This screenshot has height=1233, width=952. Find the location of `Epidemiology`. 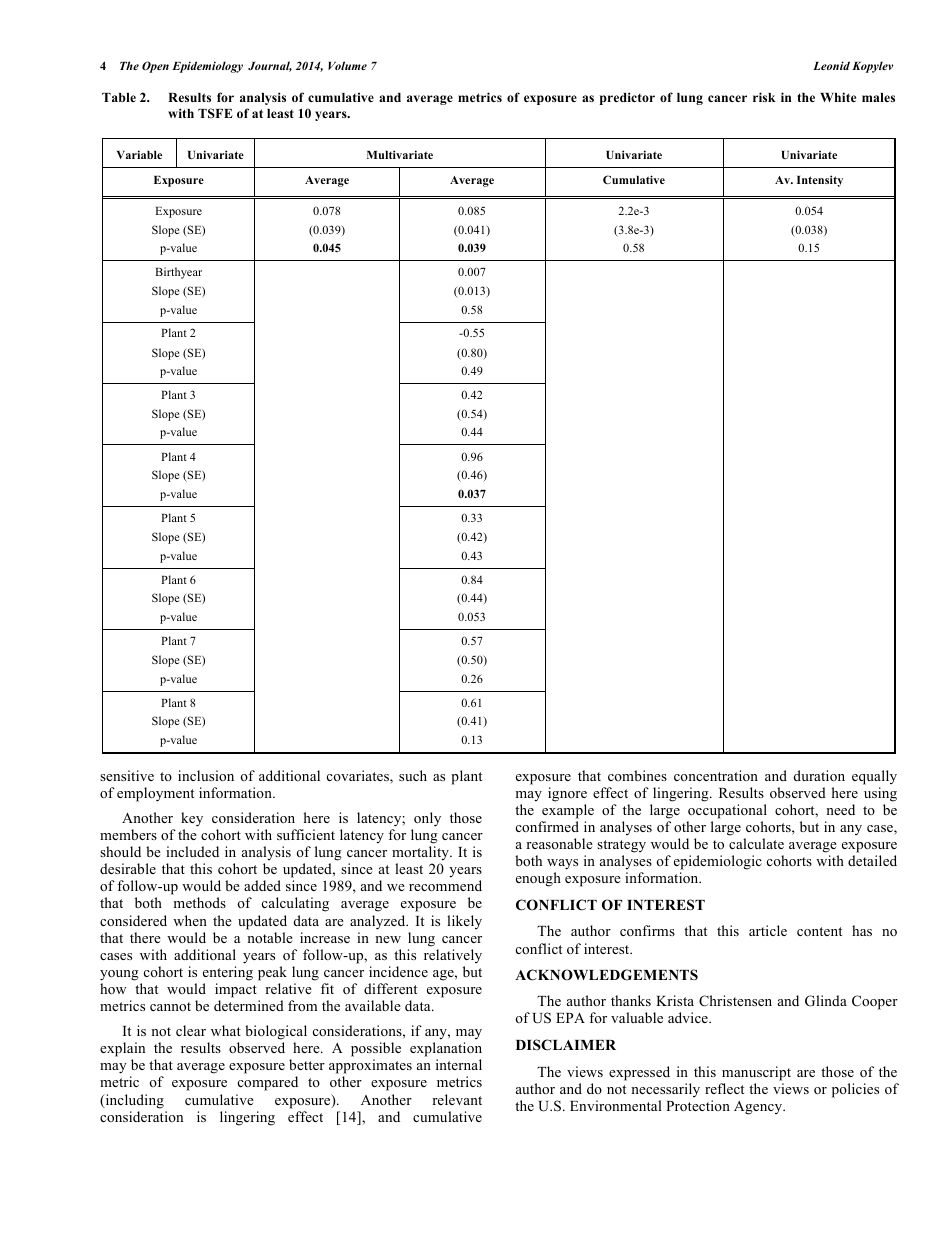

Epidemiology is located at coordinates (207, 67).
